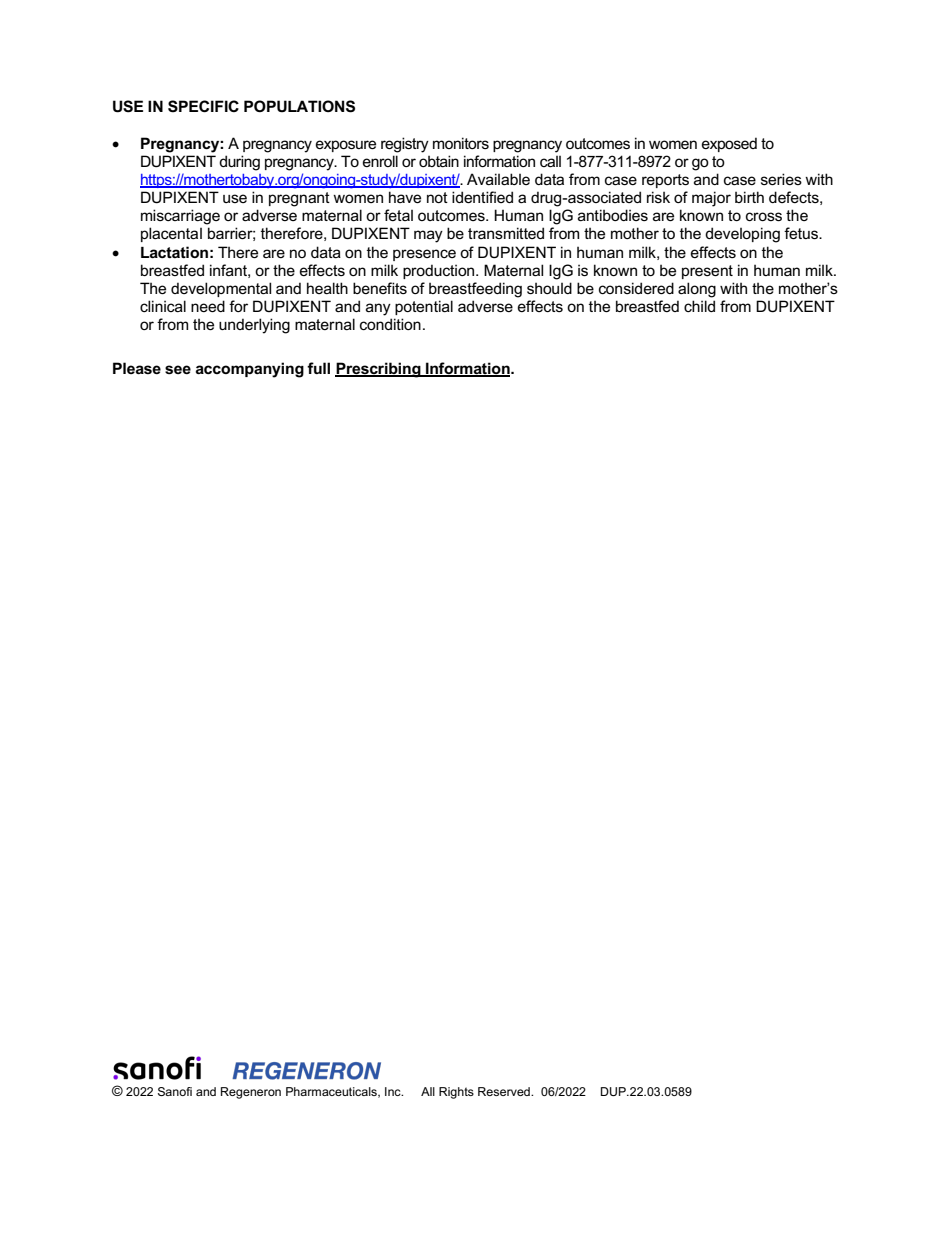  I want to click on SPECIFIC, so click(203, 106).
